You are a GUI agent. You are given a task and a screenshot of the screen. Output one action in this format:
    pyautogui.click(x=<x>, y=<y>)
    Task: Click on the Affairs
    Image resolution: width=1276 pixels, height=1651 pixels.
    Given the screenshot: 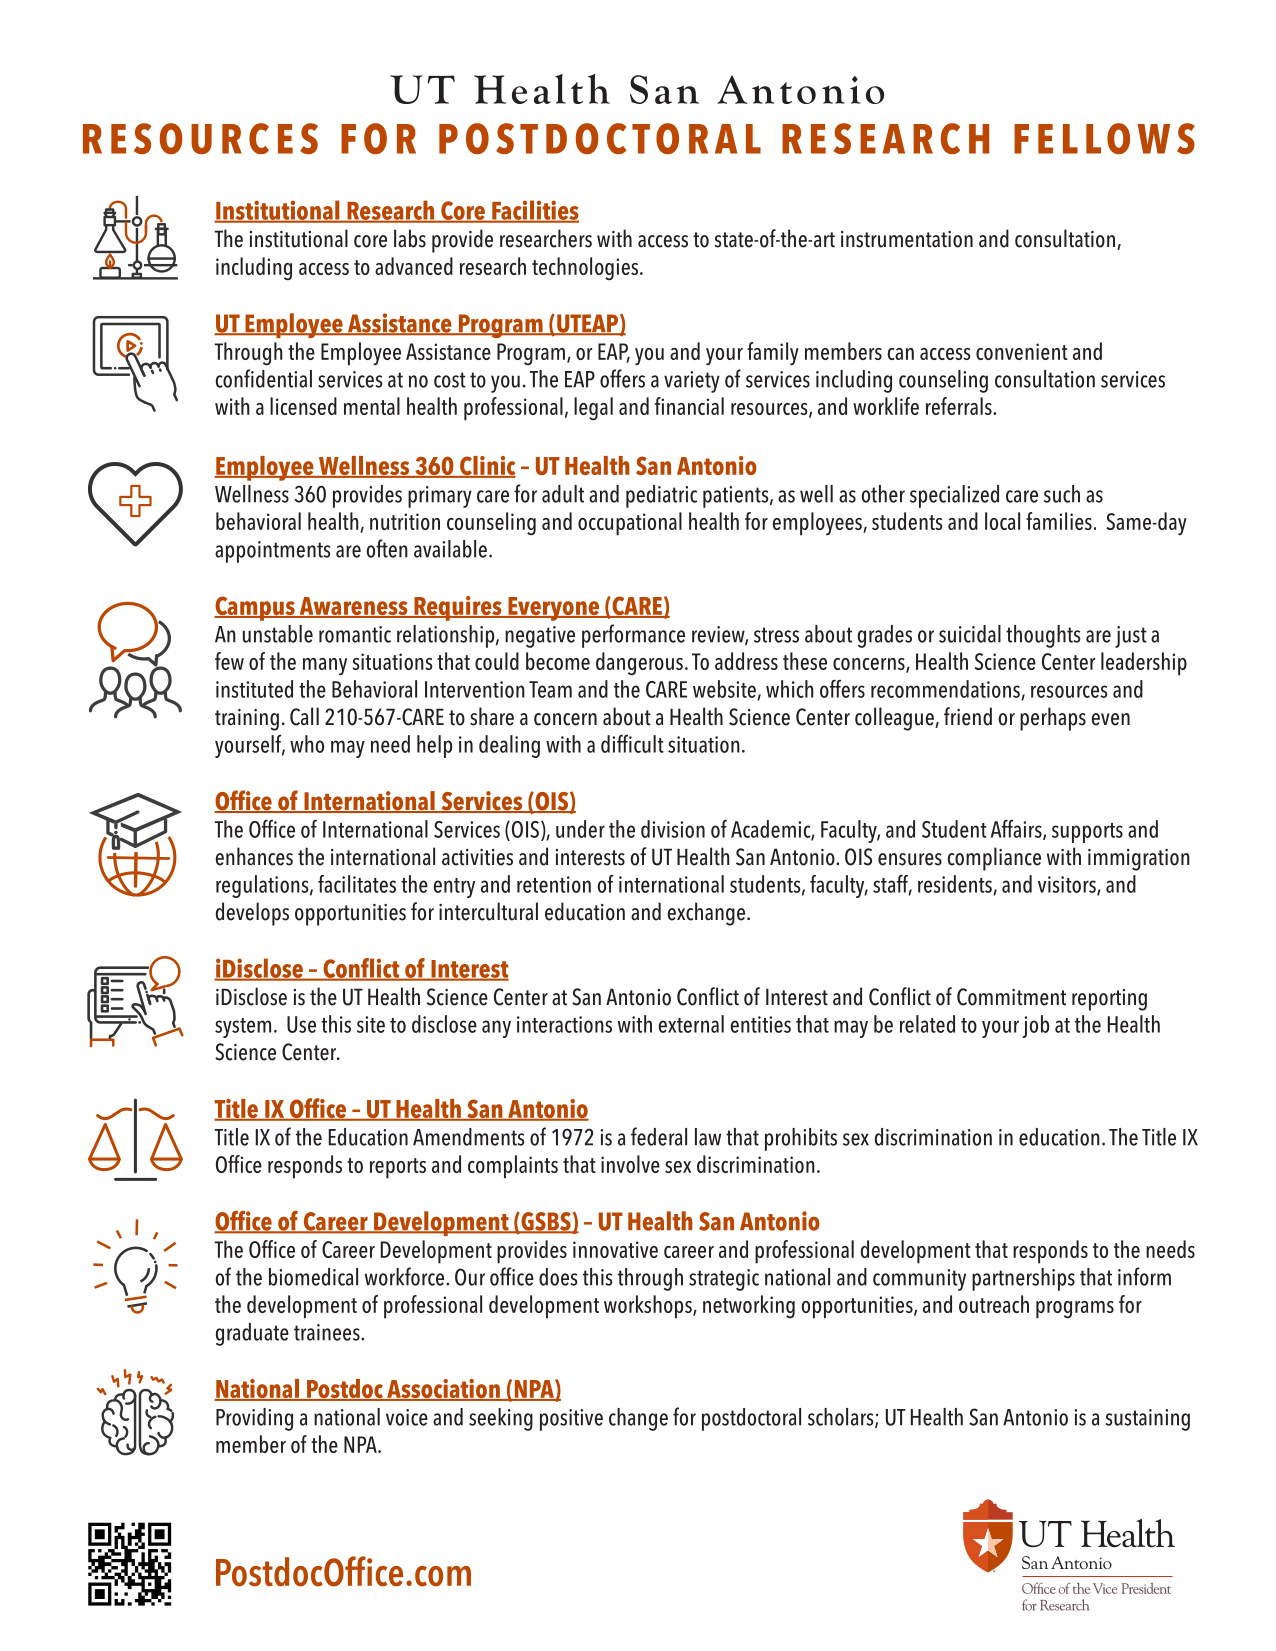 What is the action you would take?
    pyautogui.click(x=1017, y=829)
